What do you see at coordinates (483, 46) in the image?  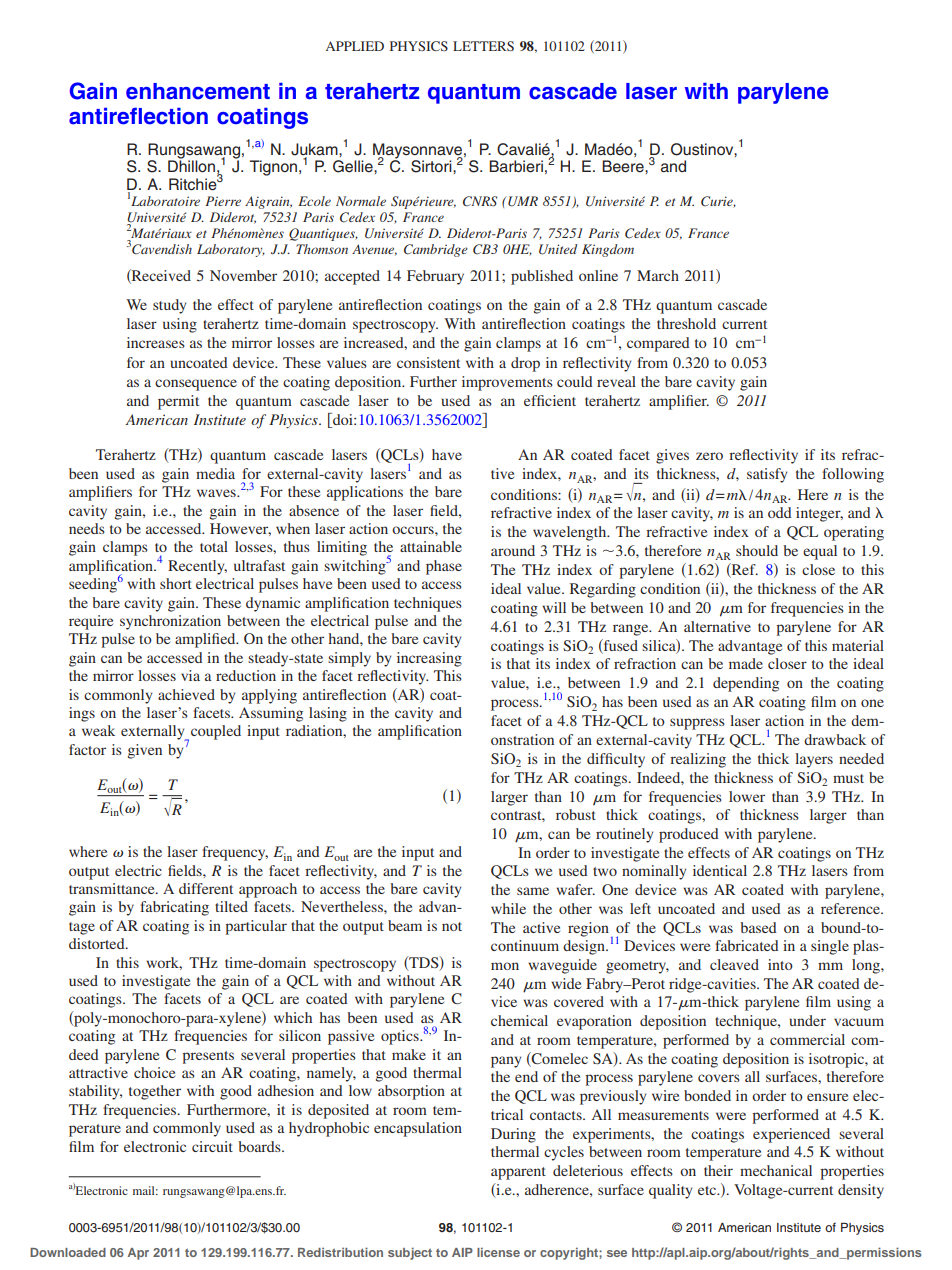 I see `LETTERS` at bounding box center [483, 46].
